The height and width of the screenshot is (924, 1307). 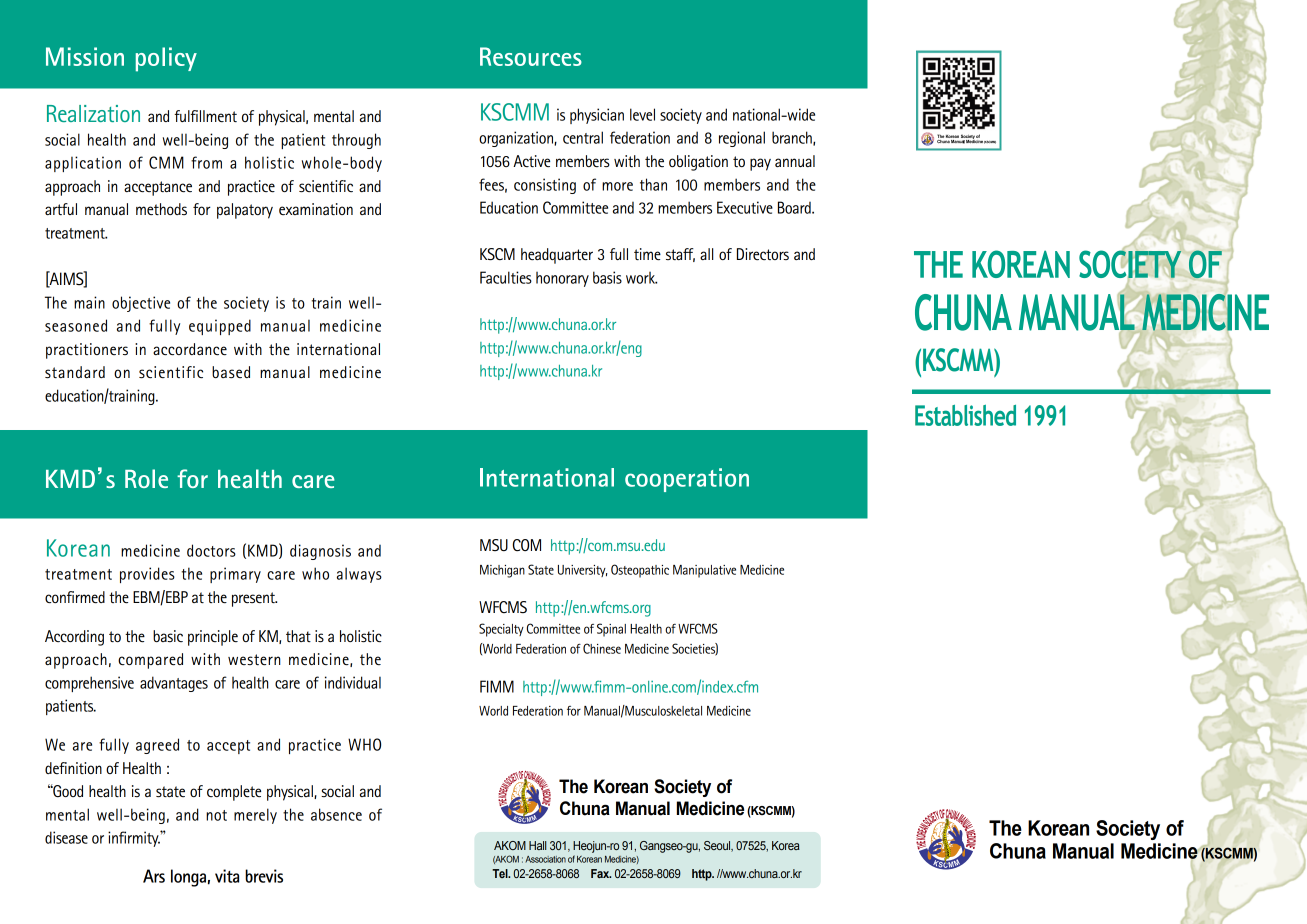 What do you see at coordinates (742, 139) in the screenshot?
I see `regional` at bounding box center [742, 139].
